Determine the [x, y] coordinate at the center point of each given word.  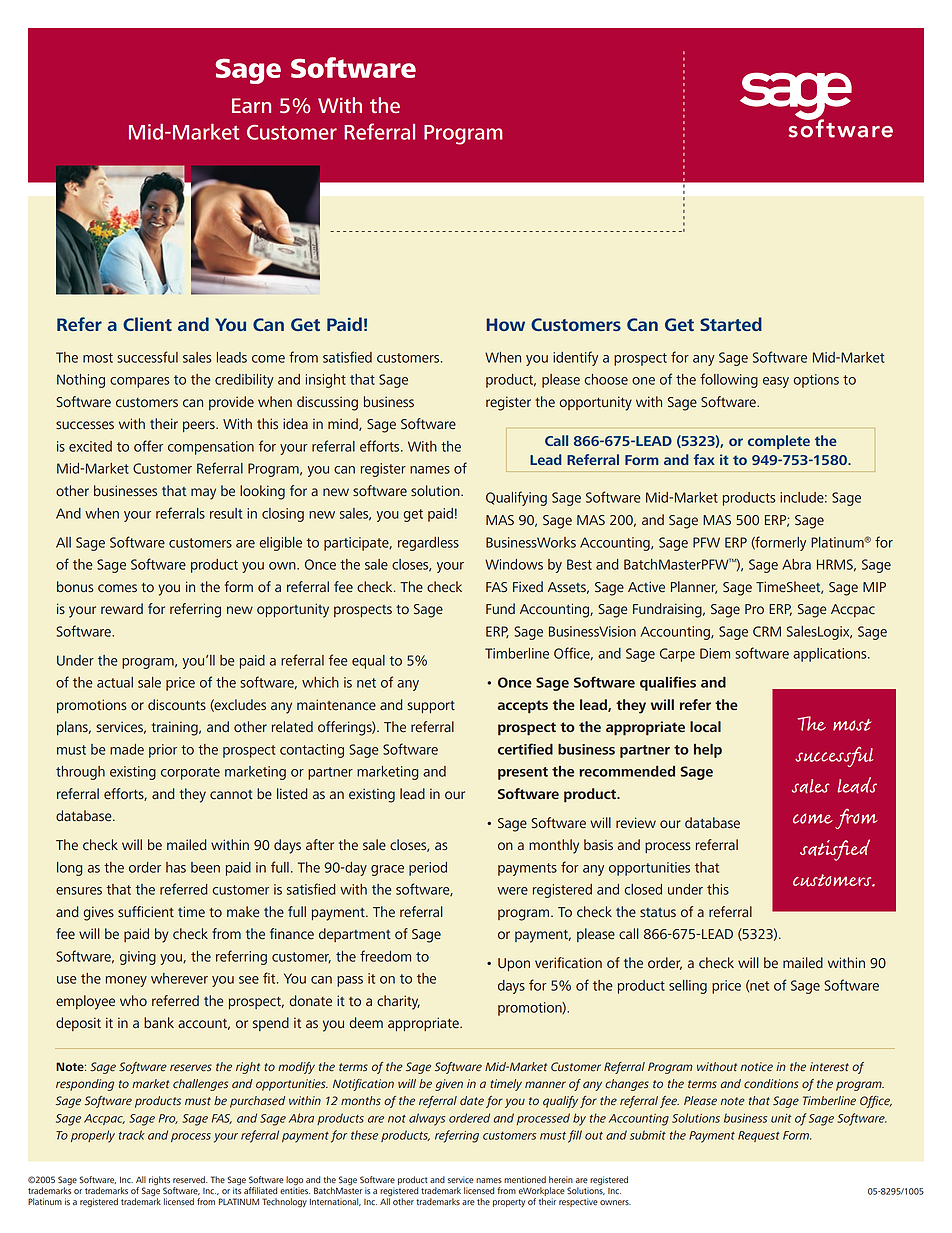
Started [731, 324]
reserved [190, 1180]
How [505, 324]
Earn [251, 105]
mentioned [525, 1180]
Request [759, 1136]
